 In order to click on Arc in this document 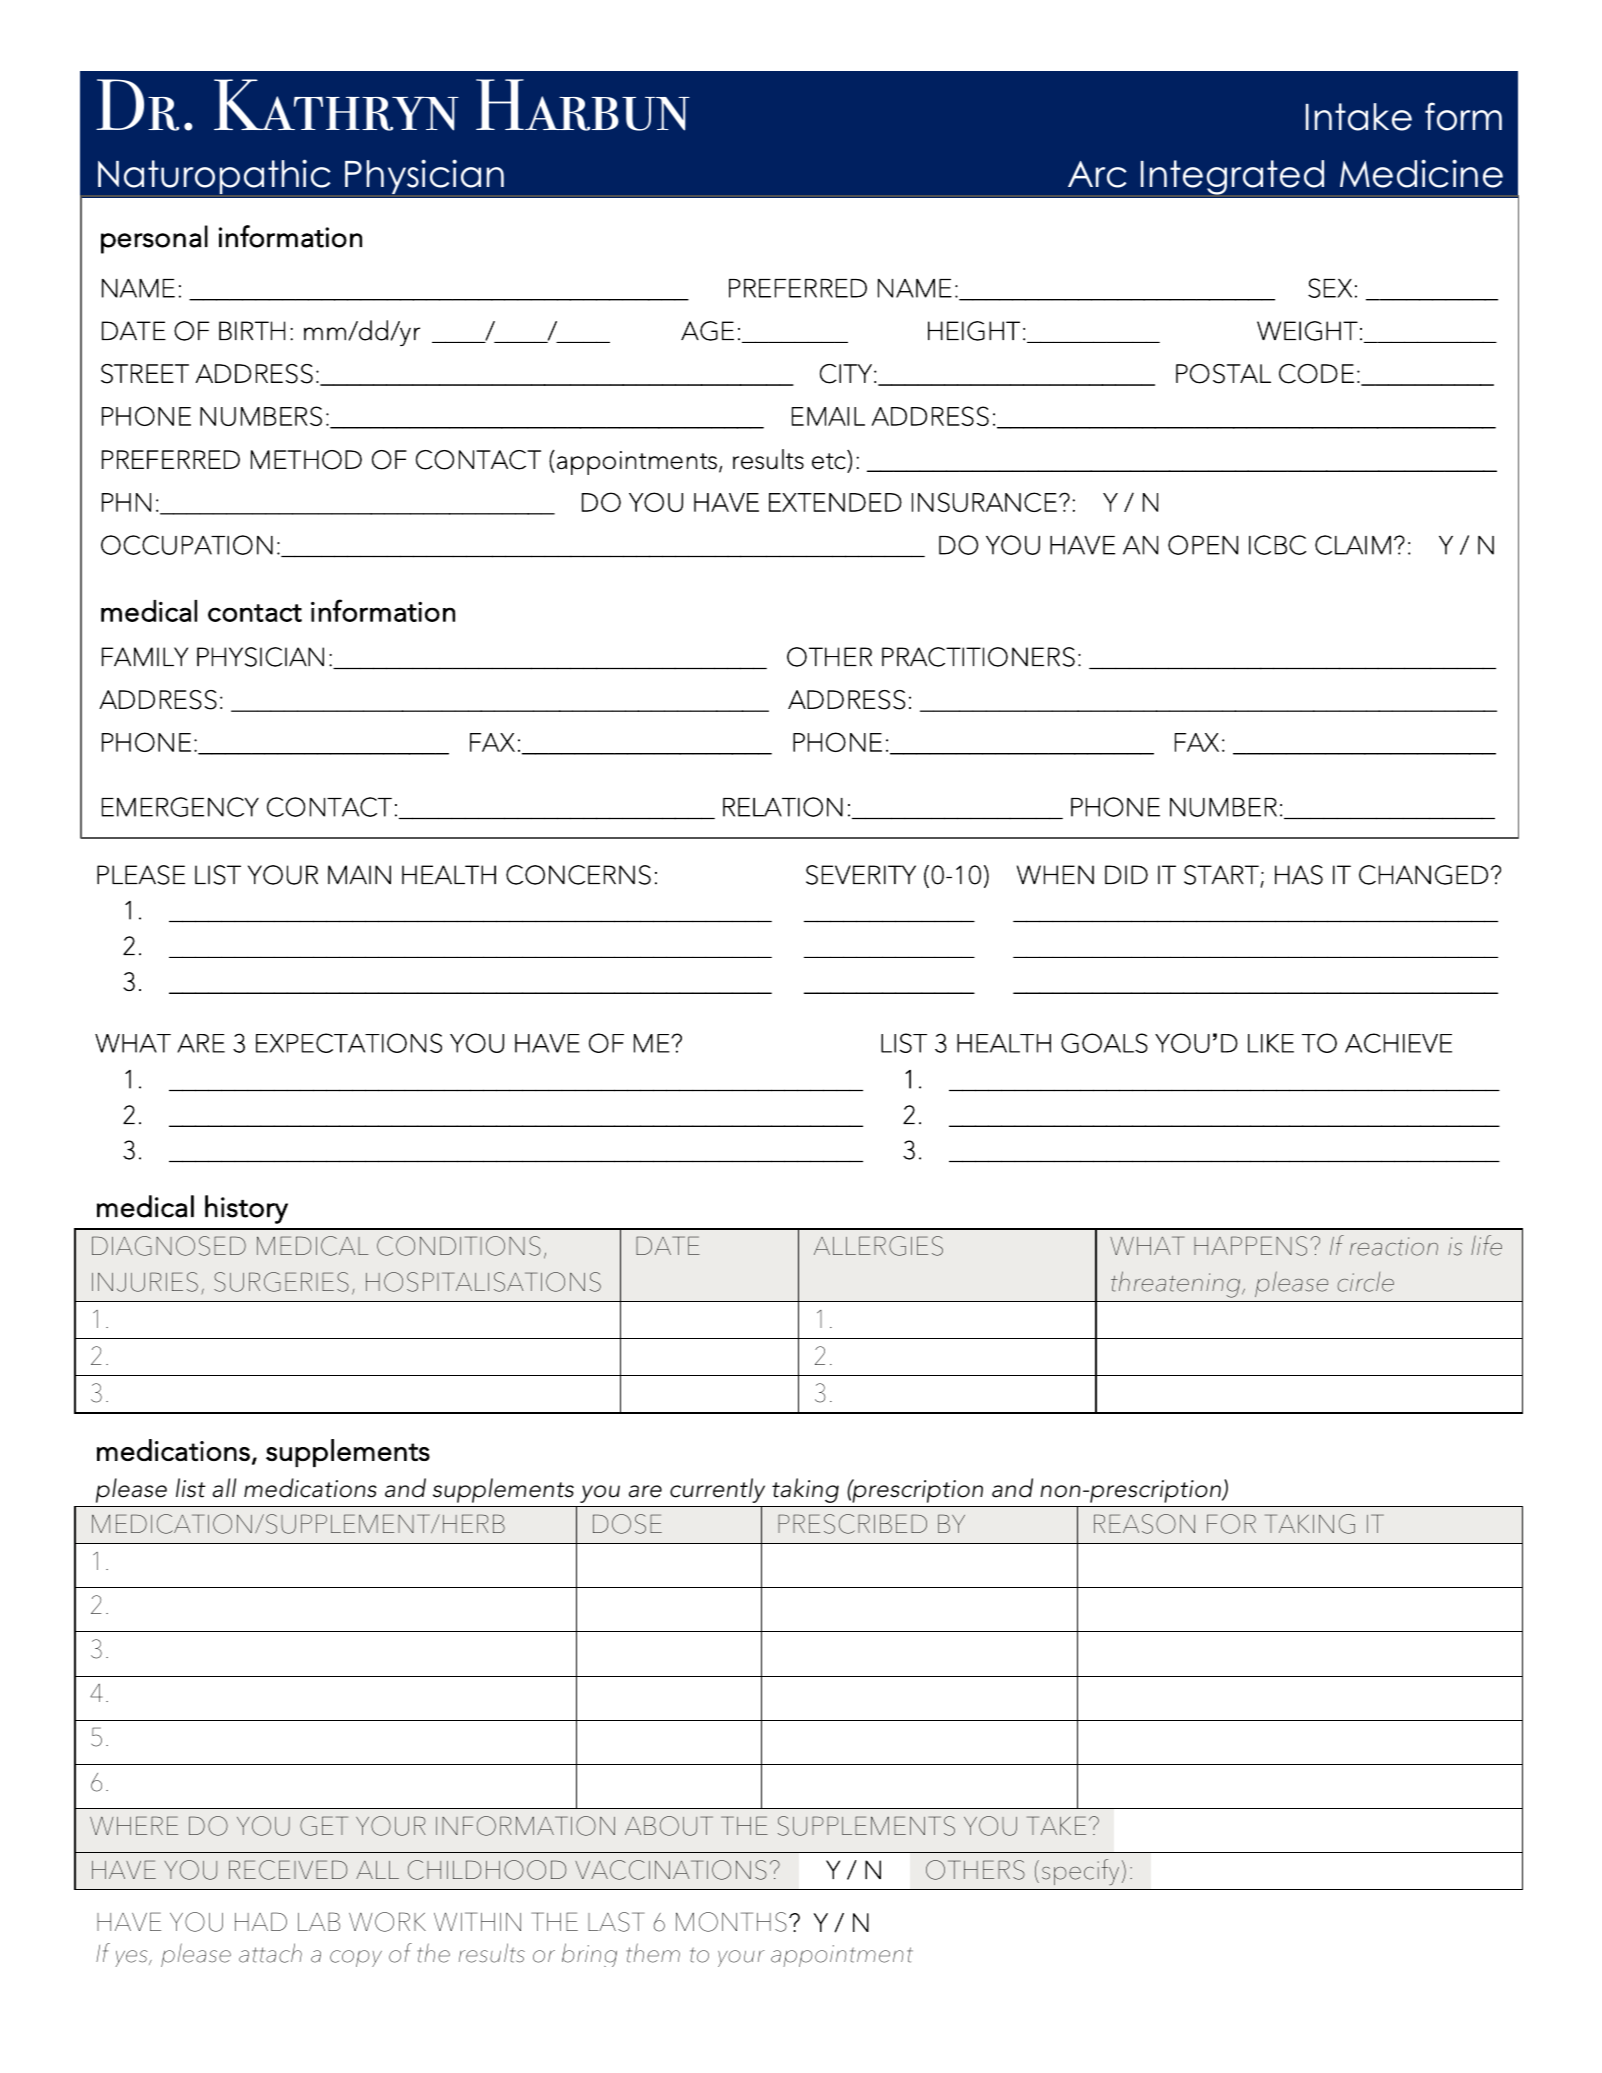, I will do `click(1097, 174)`.
